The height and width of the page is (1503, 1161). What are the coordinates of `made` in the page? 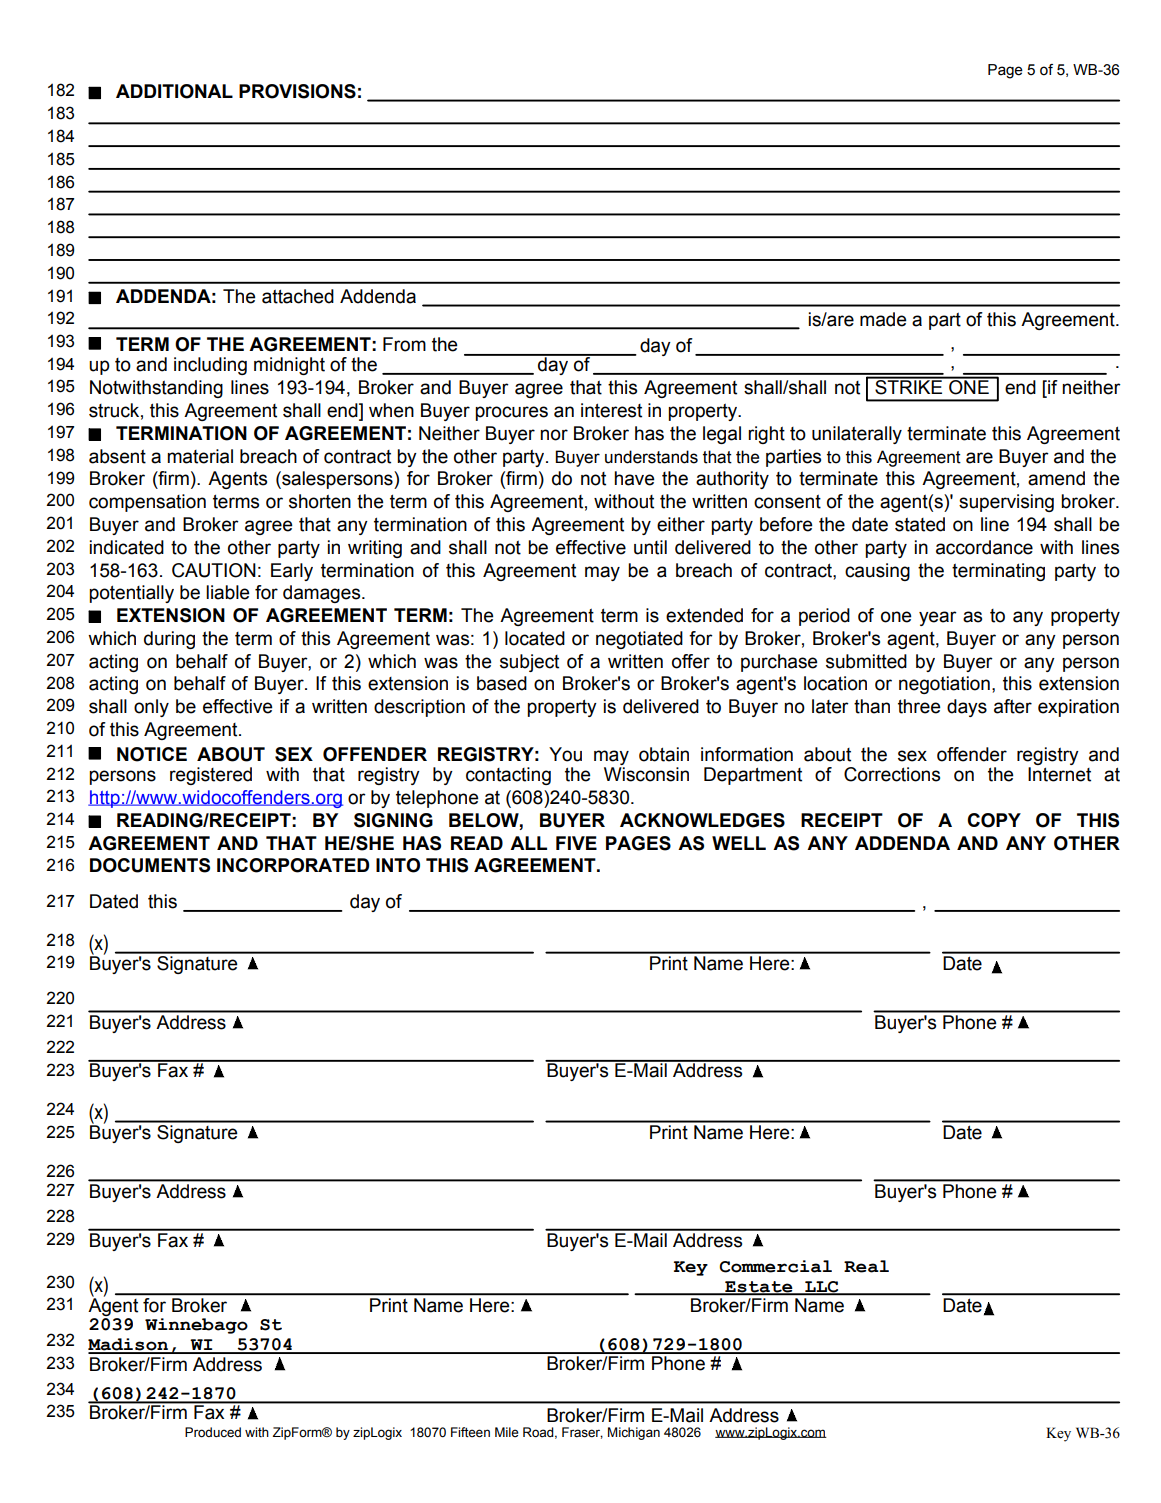 It's located at (883, 319).
